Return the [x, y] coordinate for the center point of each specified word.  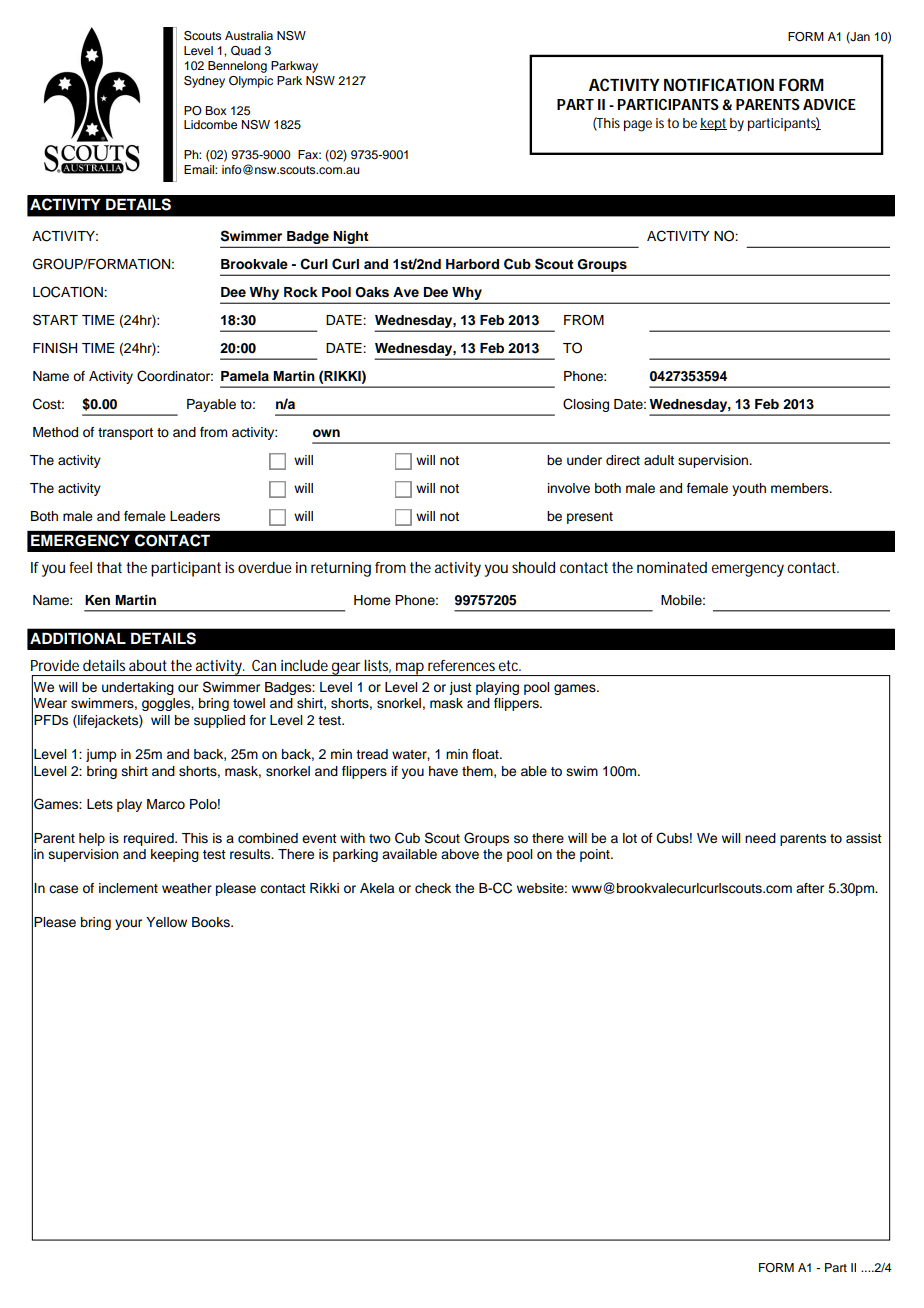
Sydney [204, 82]
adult [659, 460]
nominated [672, 567]
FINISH [55, 348]
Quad [246, 51]
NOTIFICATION [719, 84]
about [148, 665]
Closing [586, 405]
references [461, 665]
